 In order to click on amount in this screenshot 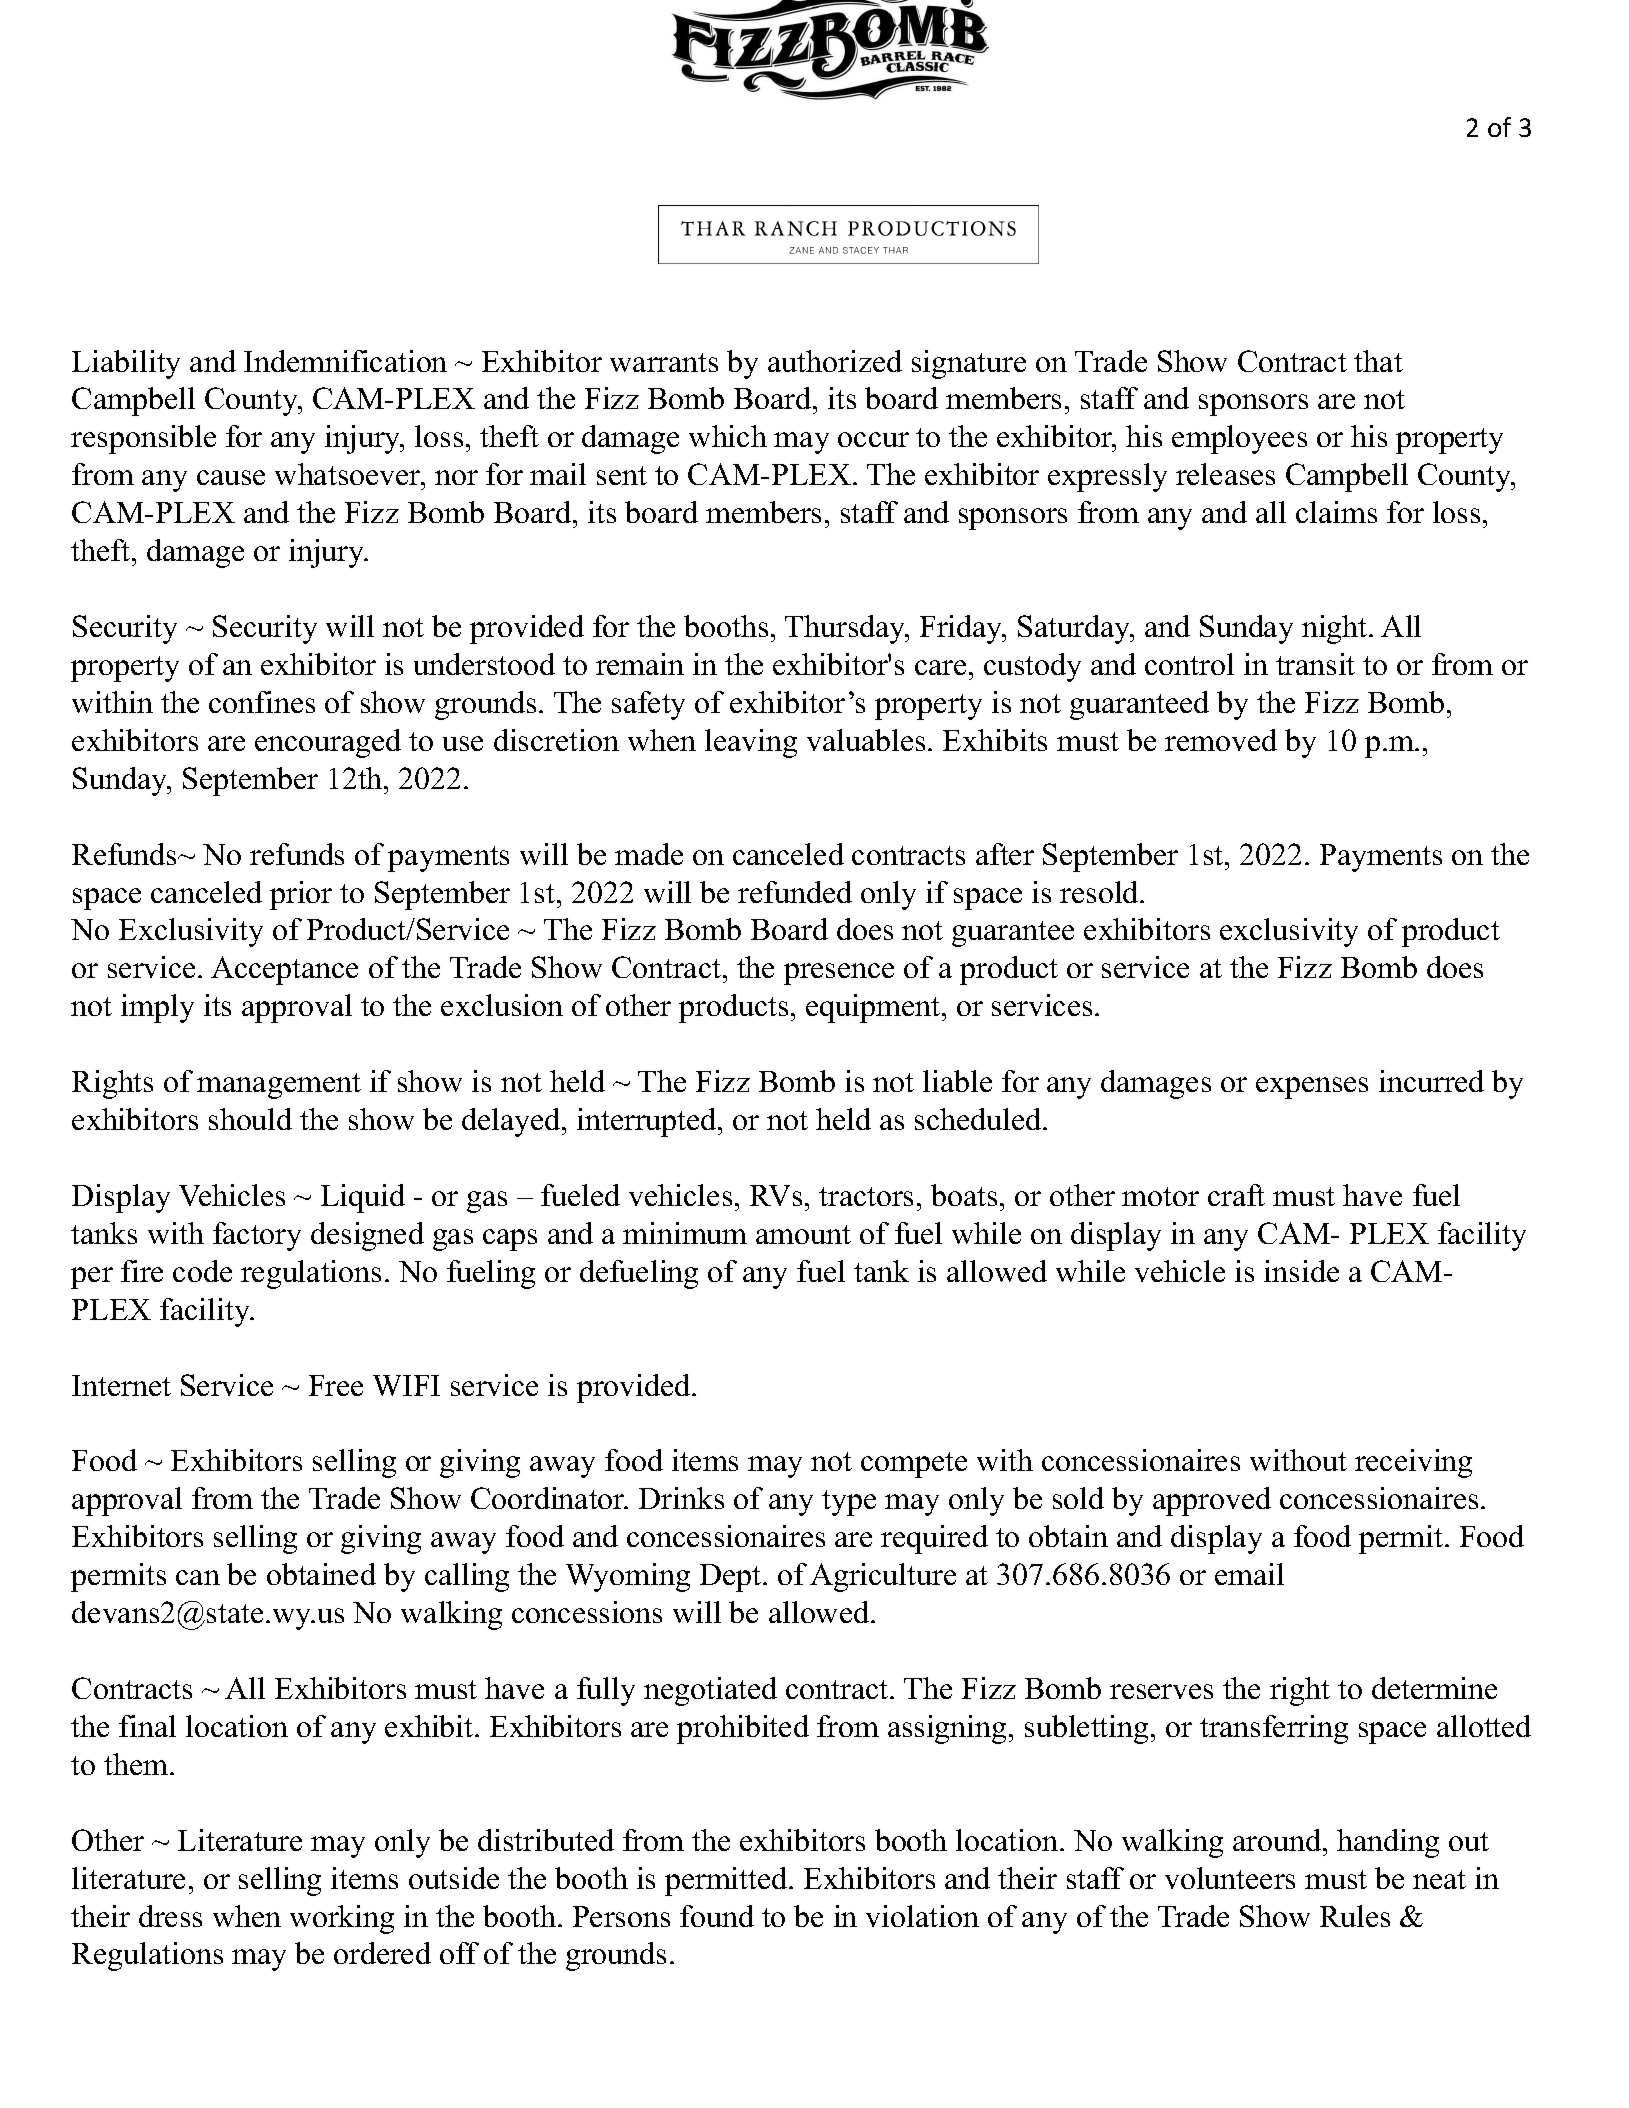, I will do `click(803, 1234)`.
